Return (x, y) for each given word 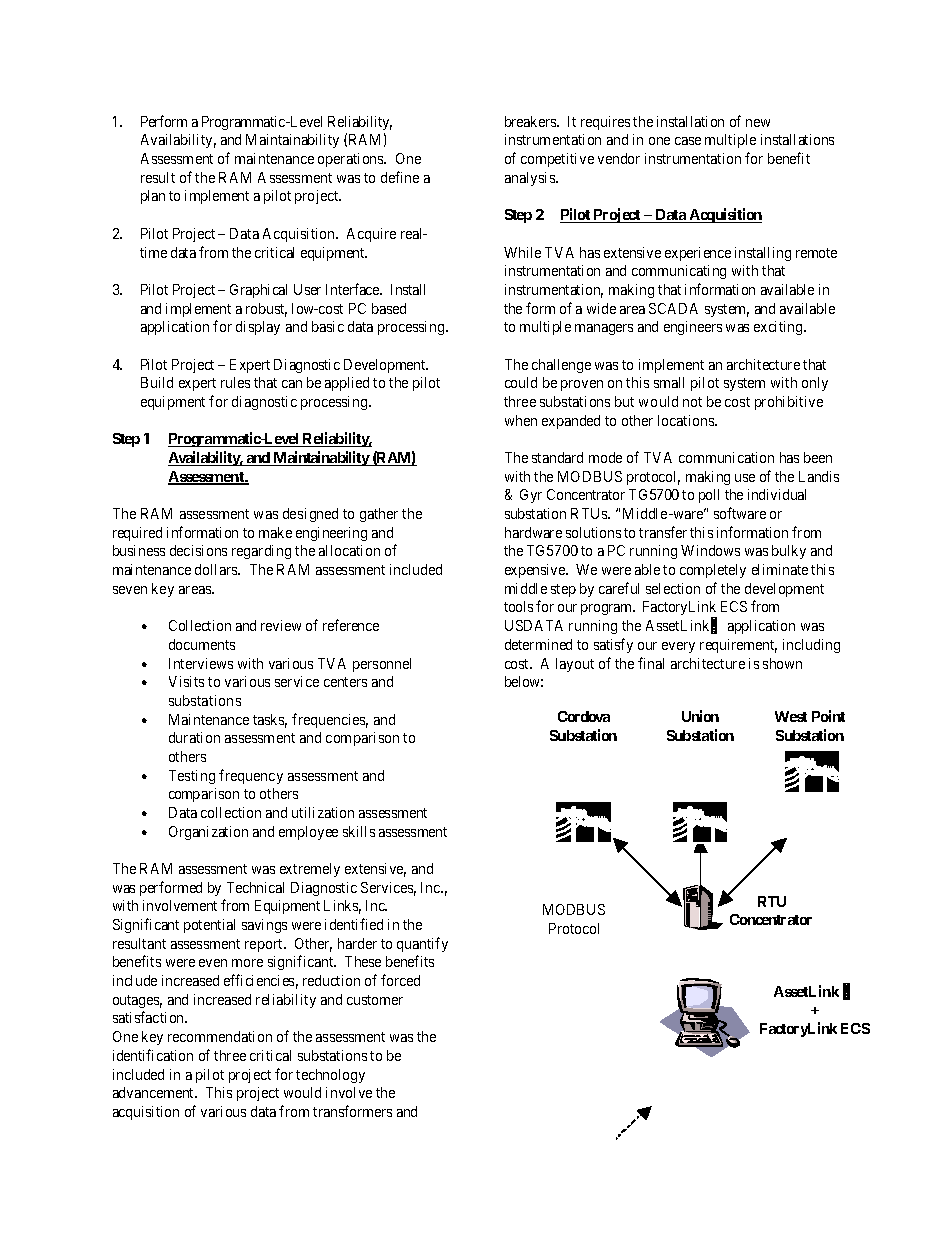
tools (518, 606)
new (758, 123)
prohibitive (789, 403)
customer (375, 1000)
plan (153, 197)
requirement (738, 646)
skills (359, 831)
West (791, 716)
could (521, 382)
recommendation (220, 1036)
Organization (208, 833)
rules (235, 382)
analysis (531, 179)
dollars (217, 569)
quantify (422, 944)
